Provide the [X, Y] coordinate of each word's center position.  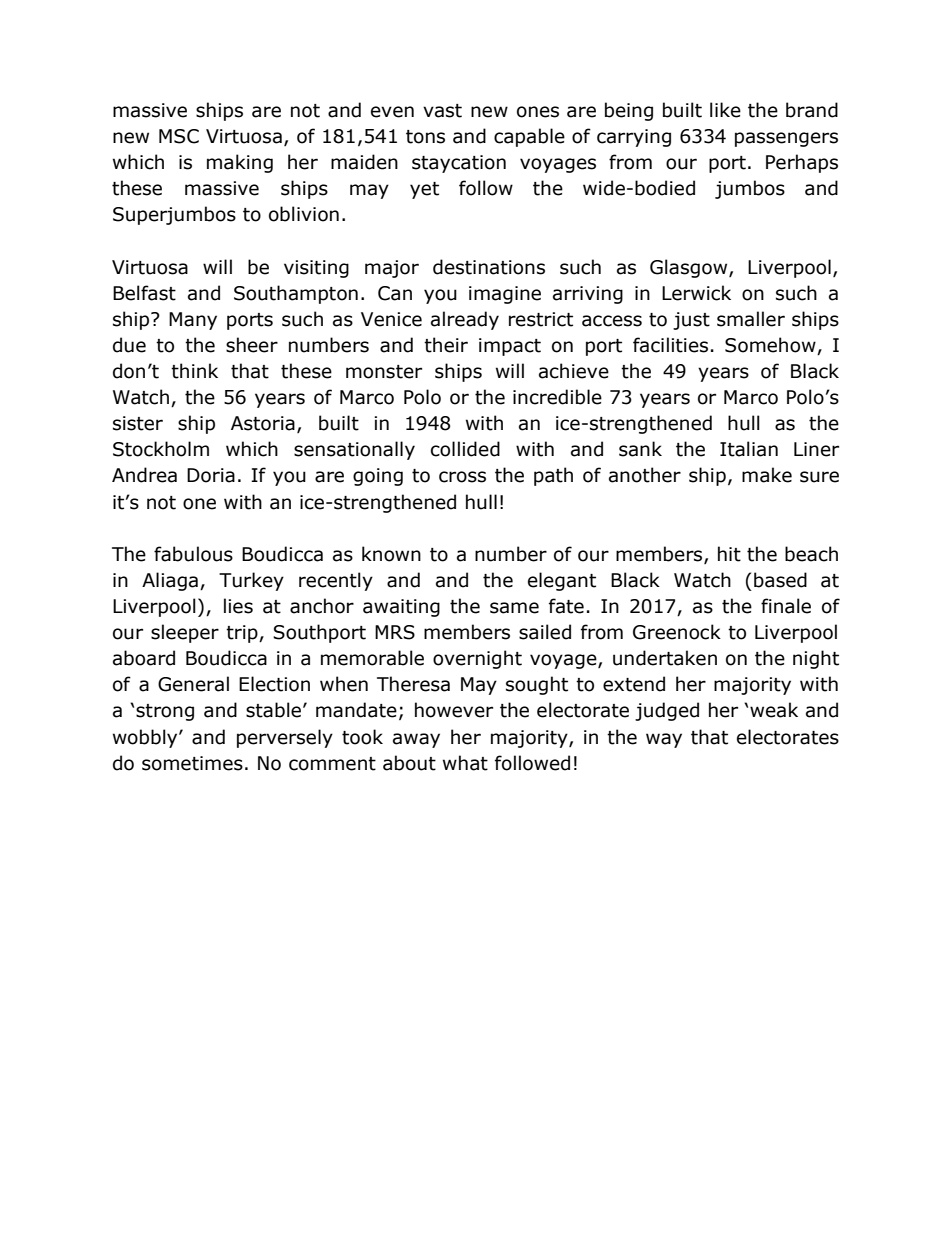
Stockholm [161, 449]
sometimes [192, 763]
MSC [179, 136]
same [514, 608]
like [725, 110]
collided [465, 449]
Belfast [144, 293]
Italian [749, 449]
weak [774, 710]
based [780, 580]
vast [442, 111]
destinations [489, 267]
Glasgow [690, 268]
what [465, 763]
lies [238, 606]
